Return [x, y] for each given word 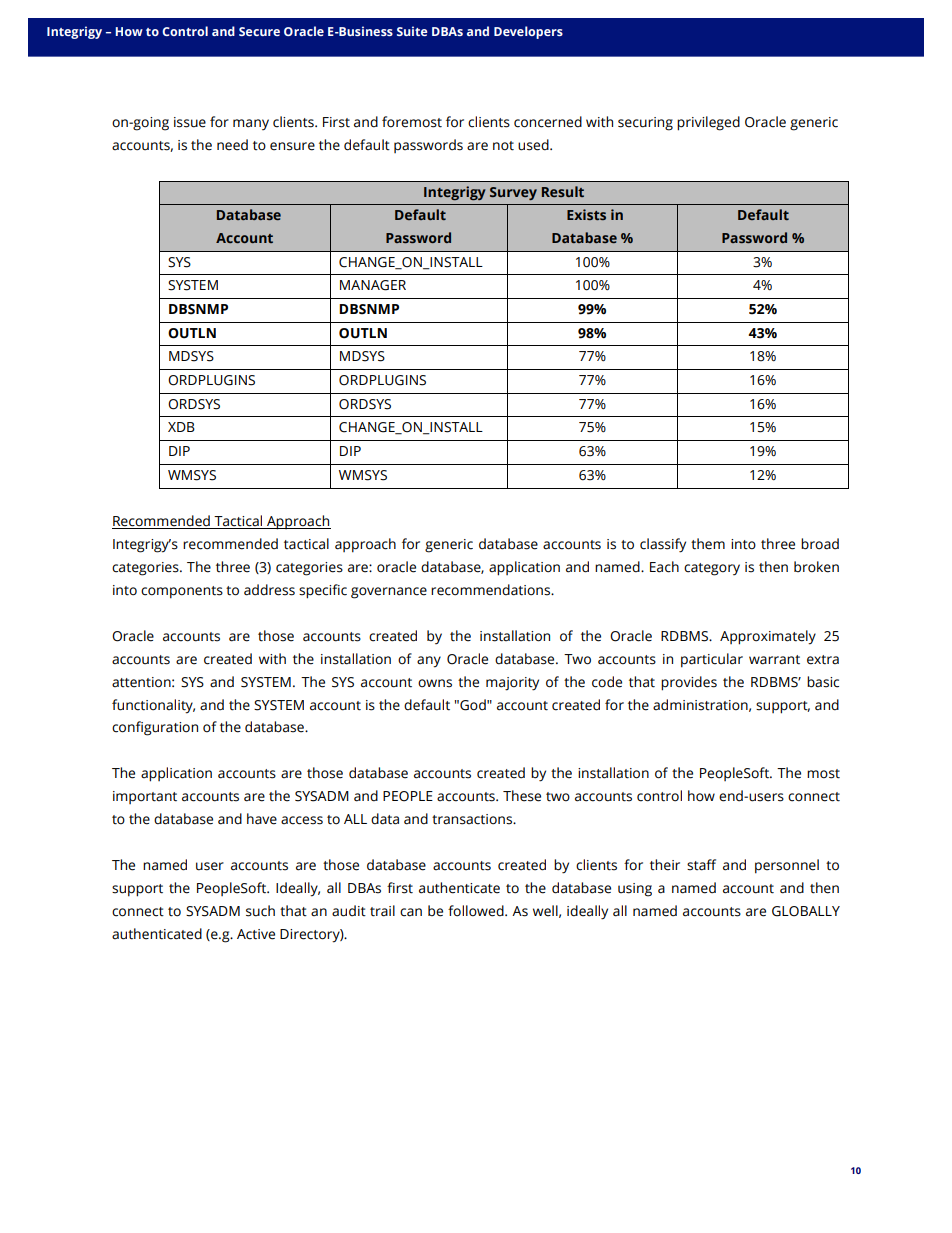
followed [477, 911]
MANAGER [373, 285]
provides [689, 683]
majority [512, 684]
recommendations [491, 590]
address [269, 590]
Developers [528, 32]
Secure [259, 31]
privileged [708, 123]
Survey [513, 193]
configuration [155, 728]
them [708, 544]
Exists [586, 214]
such [260, 911]
